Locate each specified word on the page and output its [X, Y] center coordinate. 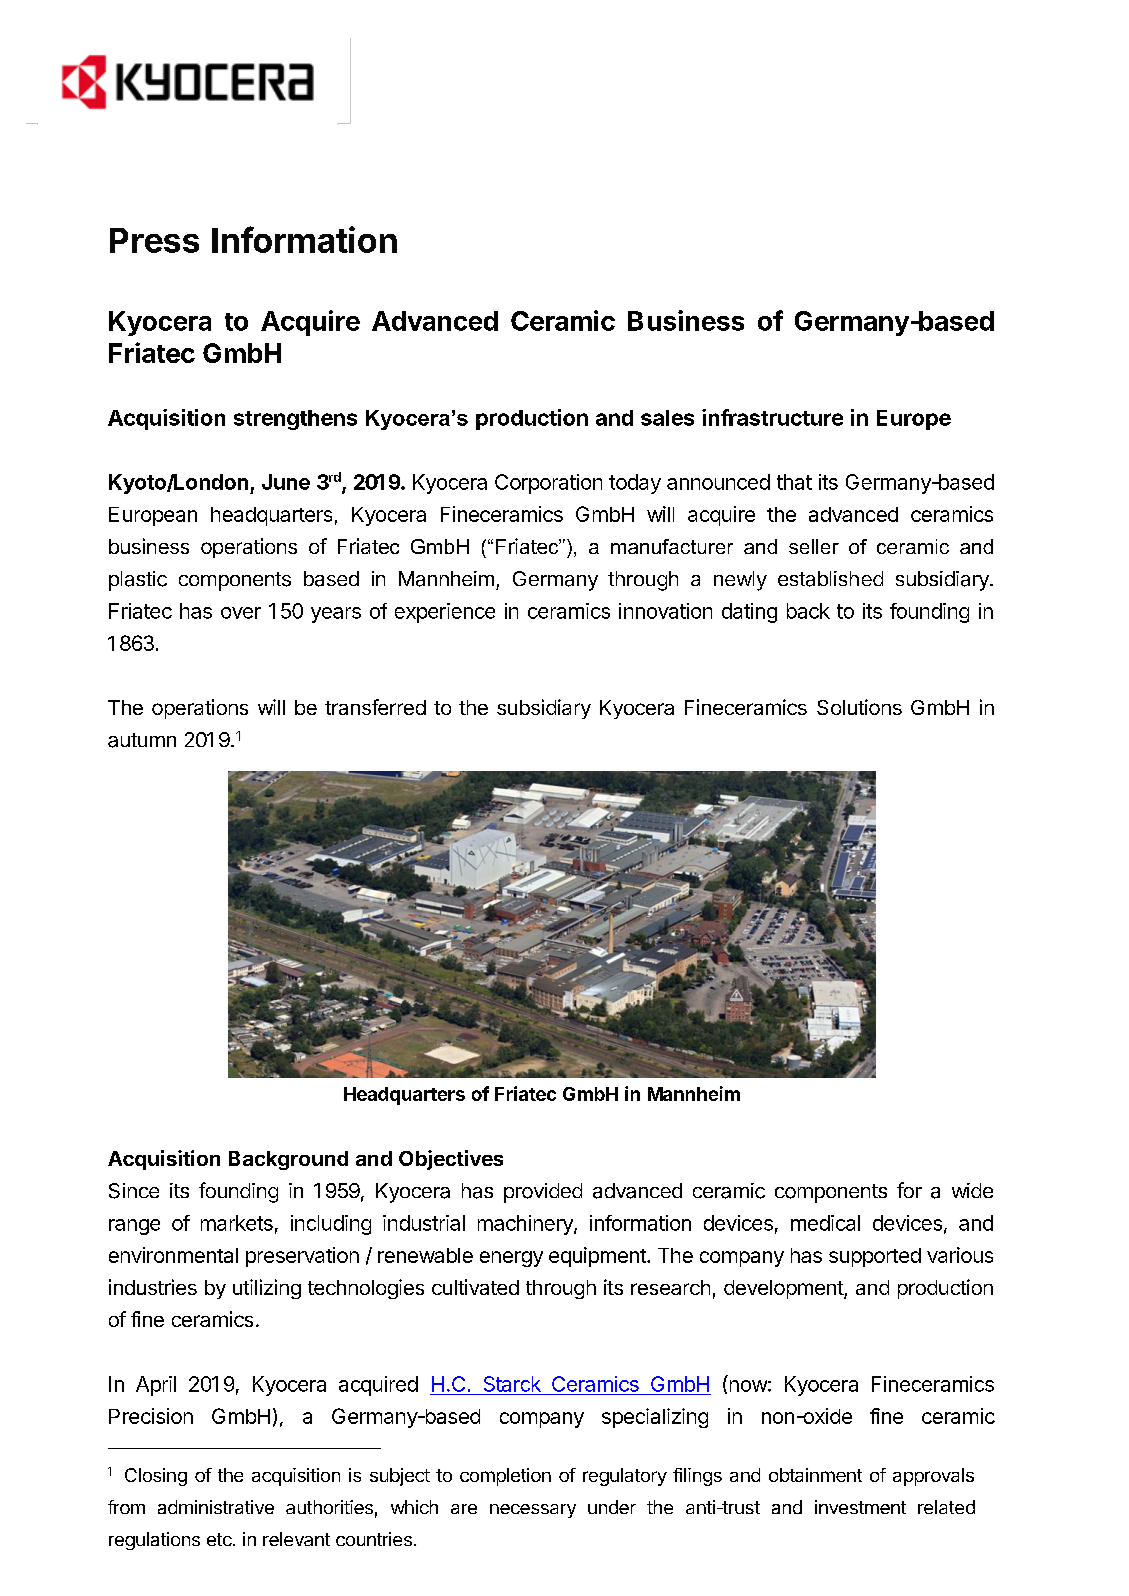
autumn [142, 740]
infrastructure [772, 417]
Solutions [859, 707]
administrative [216, 1507]
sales [667, 418]
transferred [375, 707]
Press [154, 240]
